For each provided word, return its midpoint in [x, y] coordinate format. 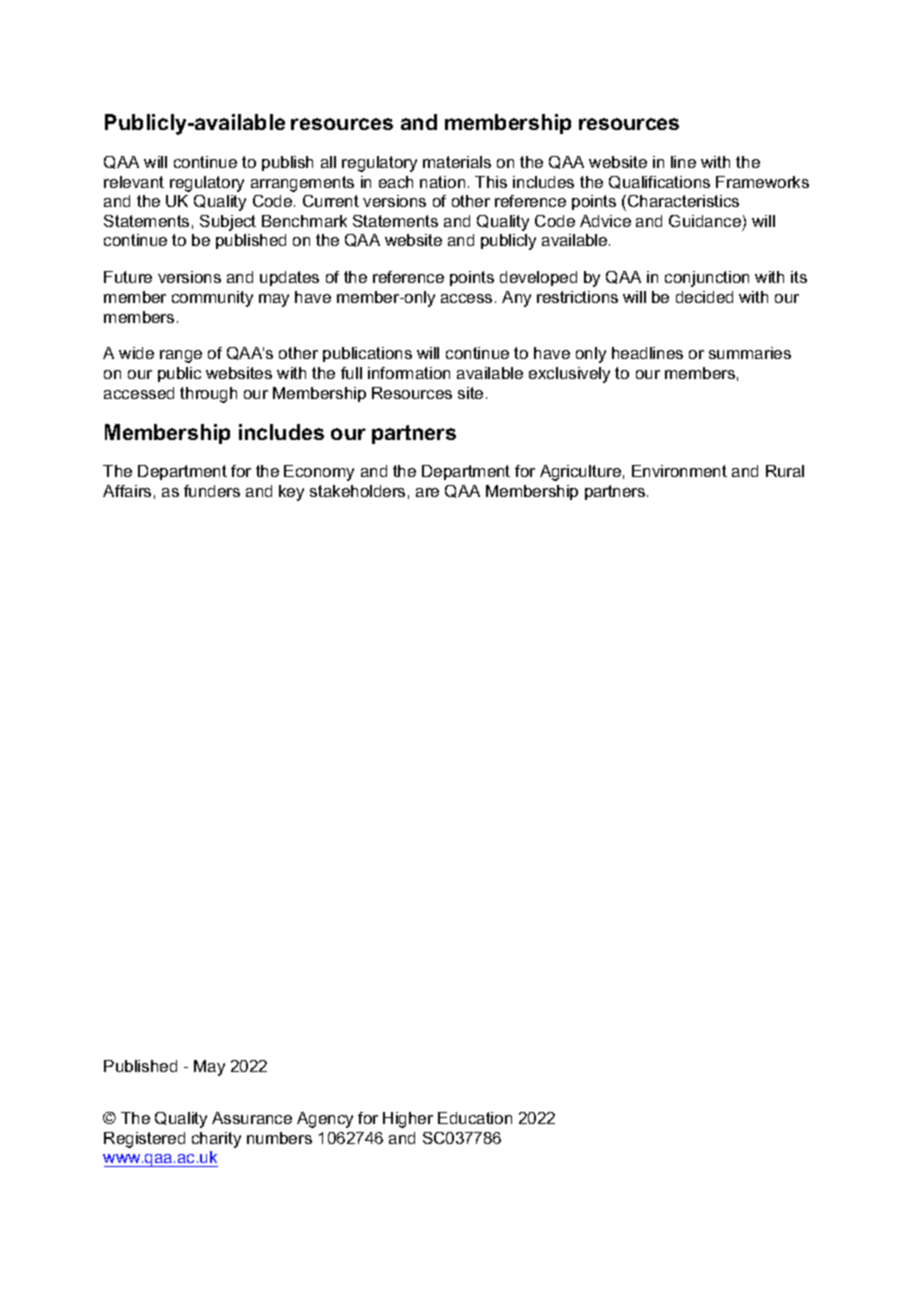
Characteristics [683, 201]
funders [212, 491]
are [427, 492]
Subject [228, 223]
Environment [679, 471]
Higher [408, 1120]
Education [475, 1118]
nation [442, 182]
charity [216, 1140]
